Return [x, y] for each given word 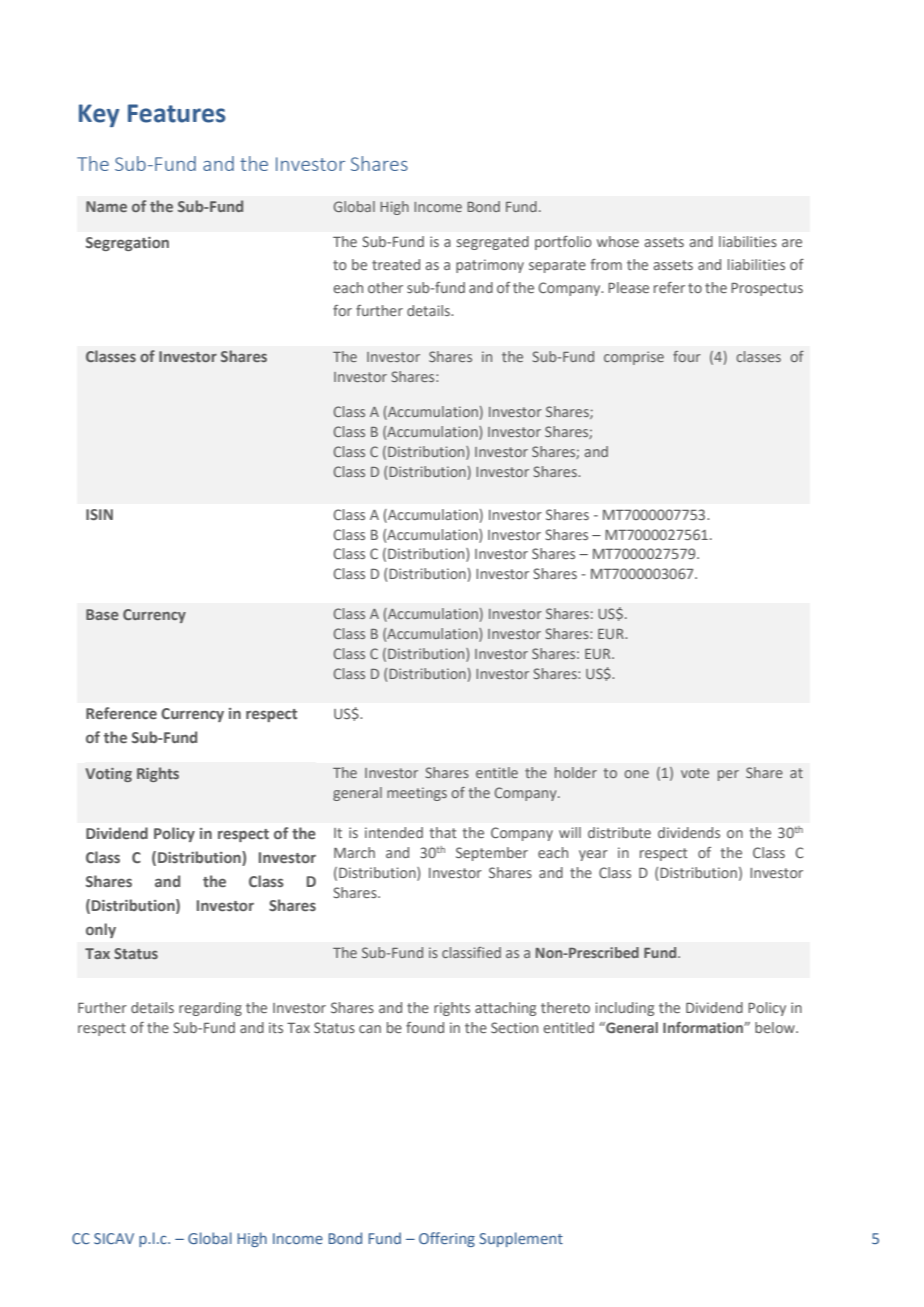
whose [618, 241]
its [276, 1027]
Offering [447, 1239]
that [443, 832]
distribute [619, 832]
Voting [108, 775]
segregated [493, 243]
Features [177, 113]
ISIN [99, 514]
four [687, 356]
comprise [634, 358]
